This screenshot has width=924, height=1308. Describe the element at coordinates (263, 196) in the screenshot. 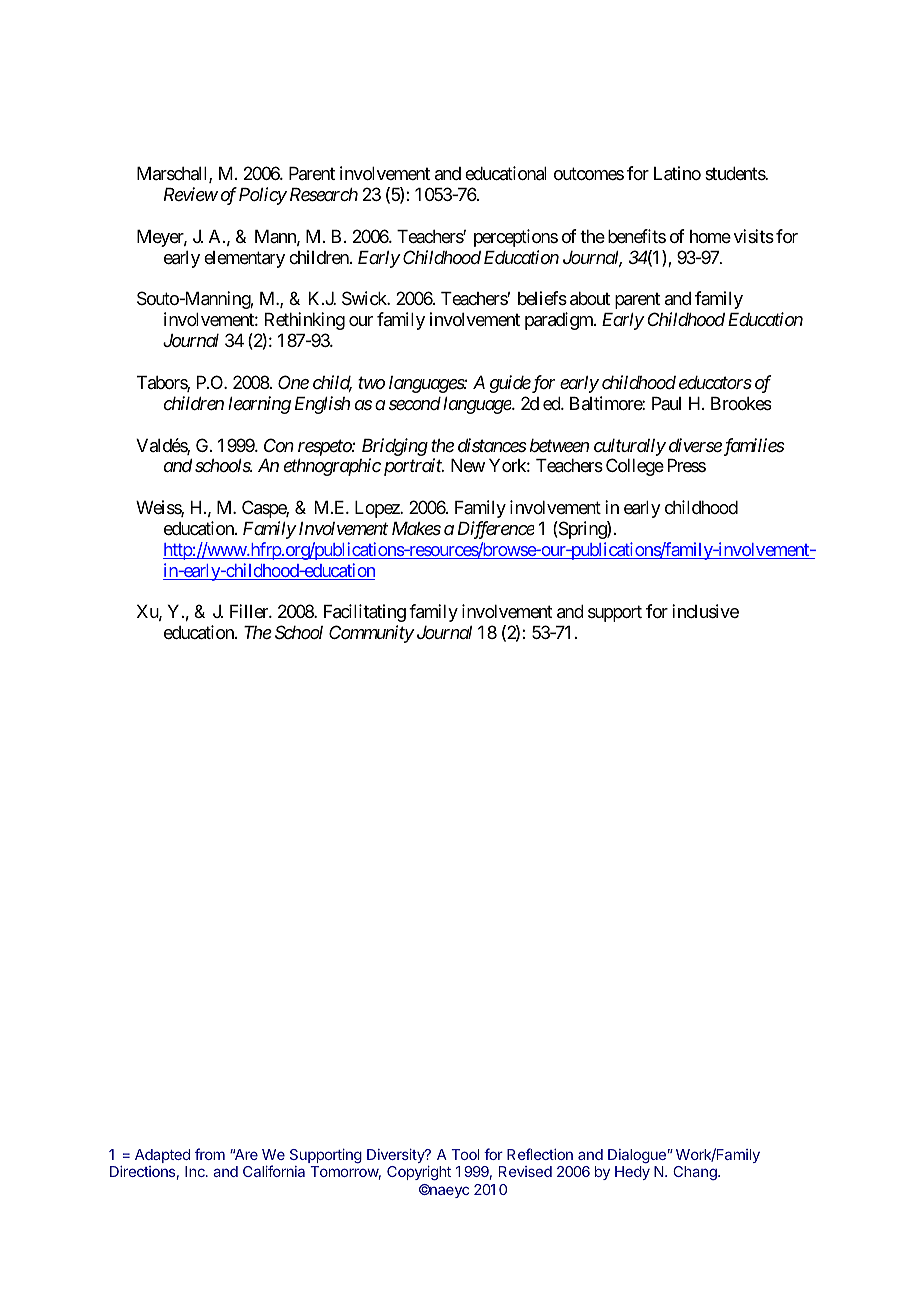

I see `Policy` at that location.
